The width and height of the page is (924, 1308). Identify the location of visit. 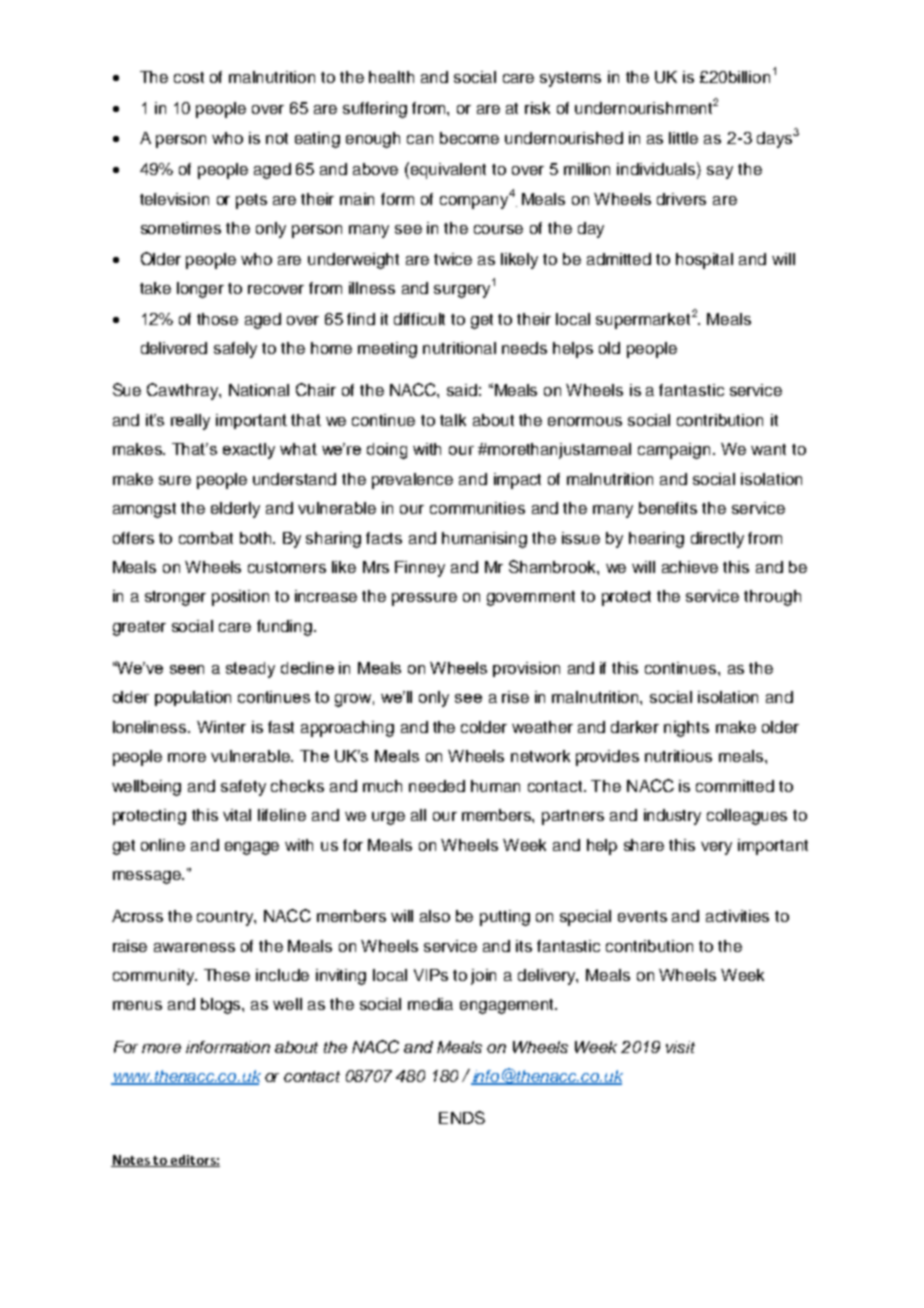
(680, 1047).
